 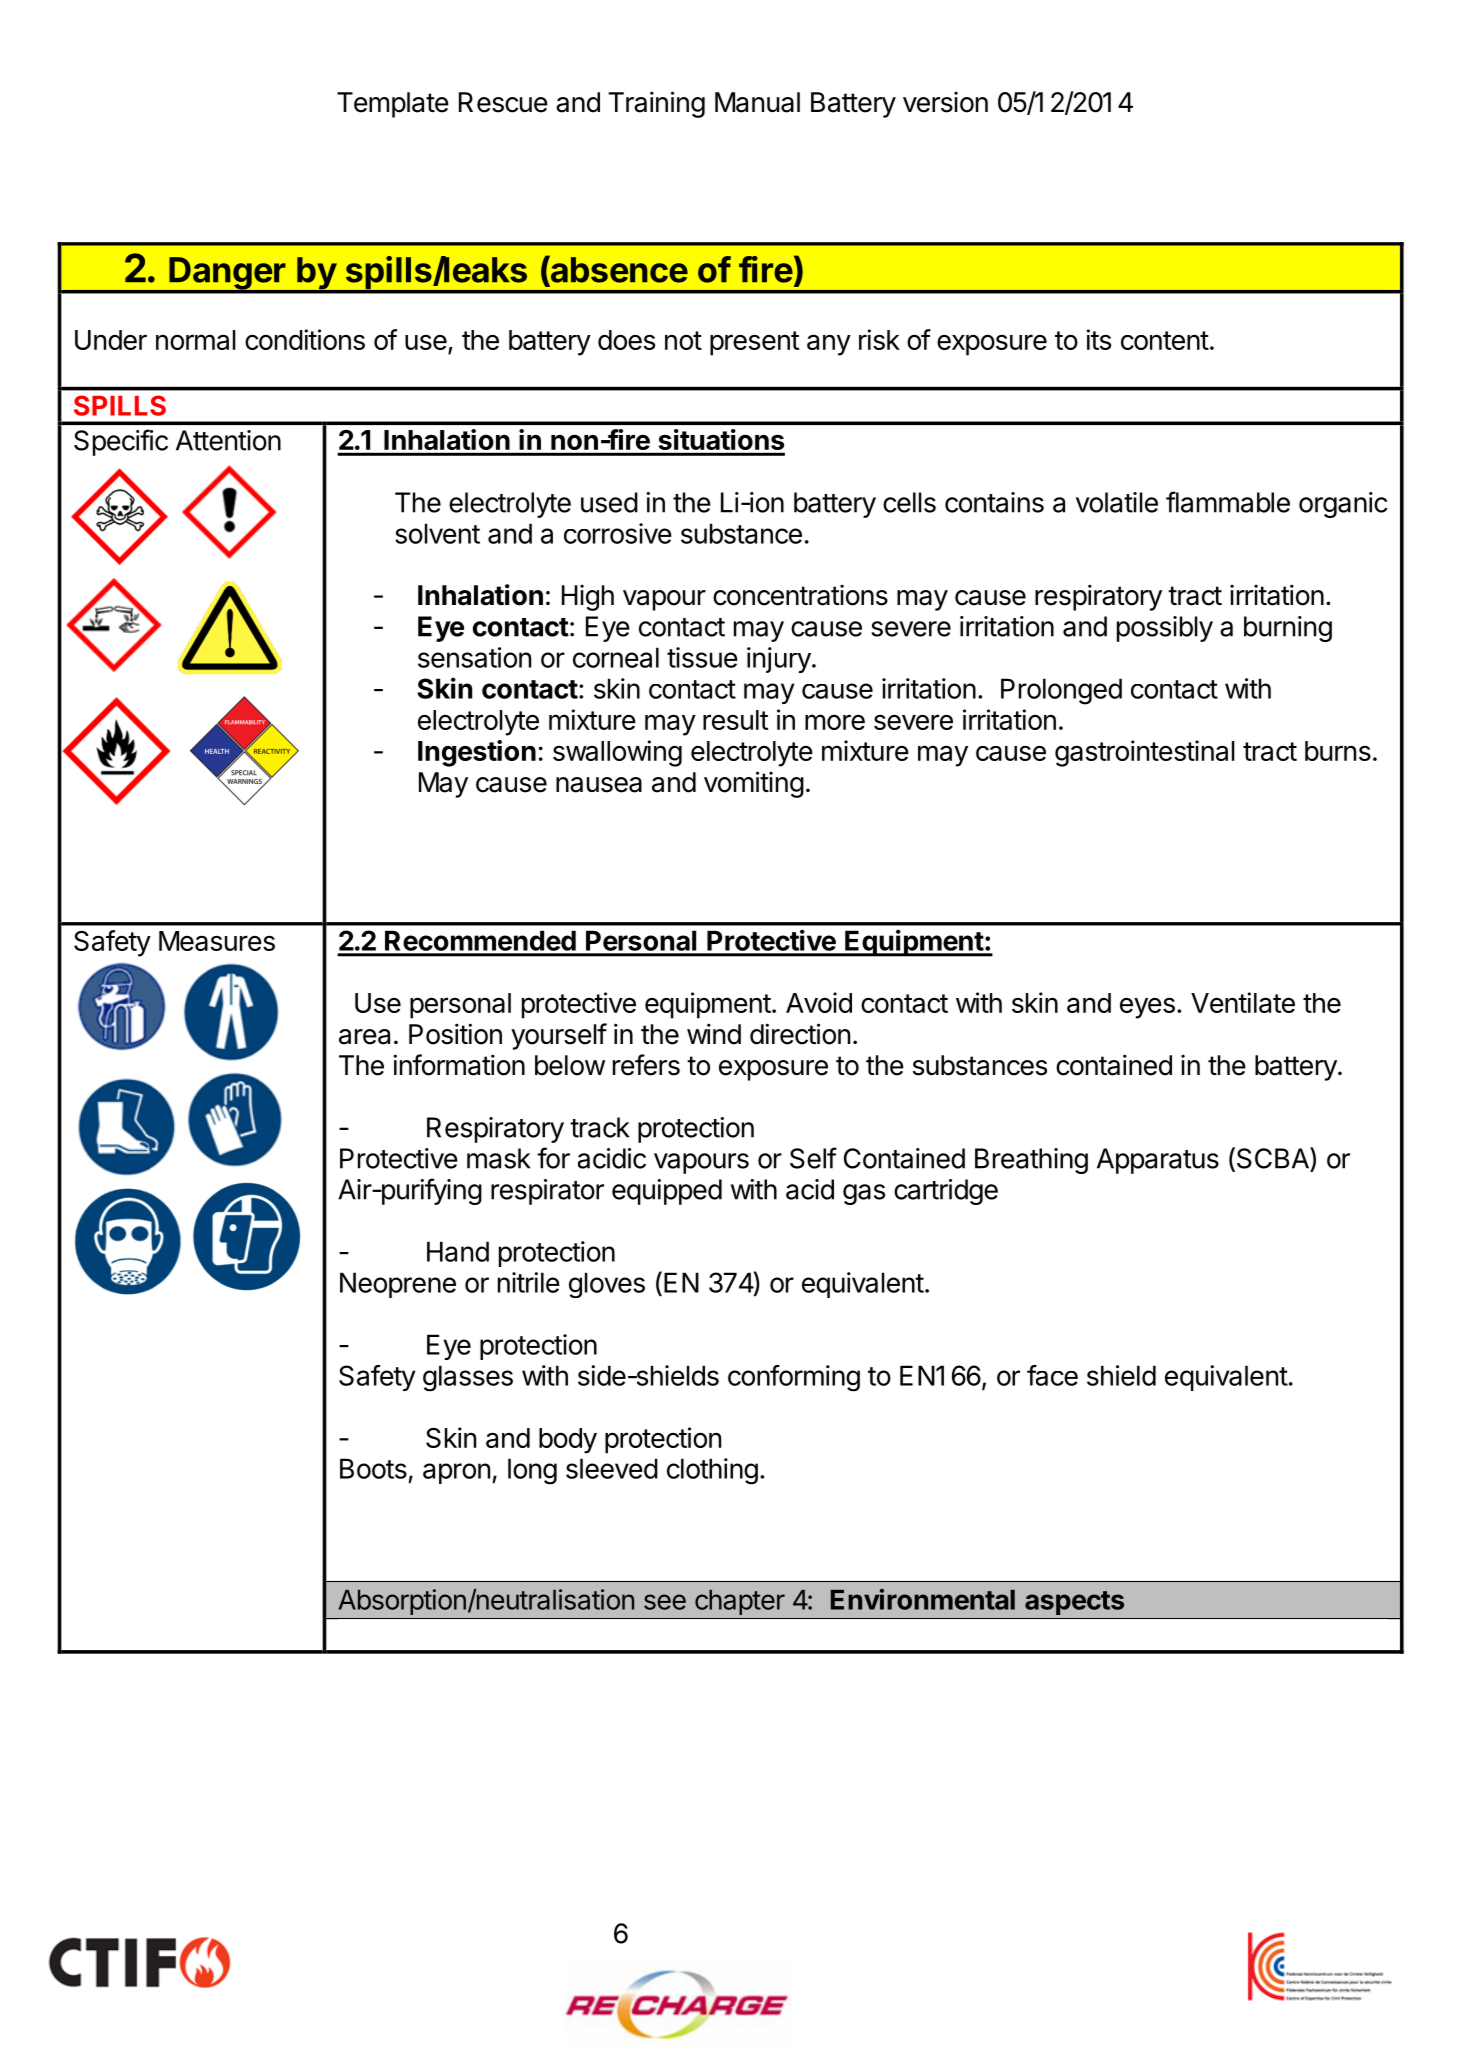 What do you see at coordinates (702, 657) in the document?
I see `tissue` at bounding box center [702, 657].
